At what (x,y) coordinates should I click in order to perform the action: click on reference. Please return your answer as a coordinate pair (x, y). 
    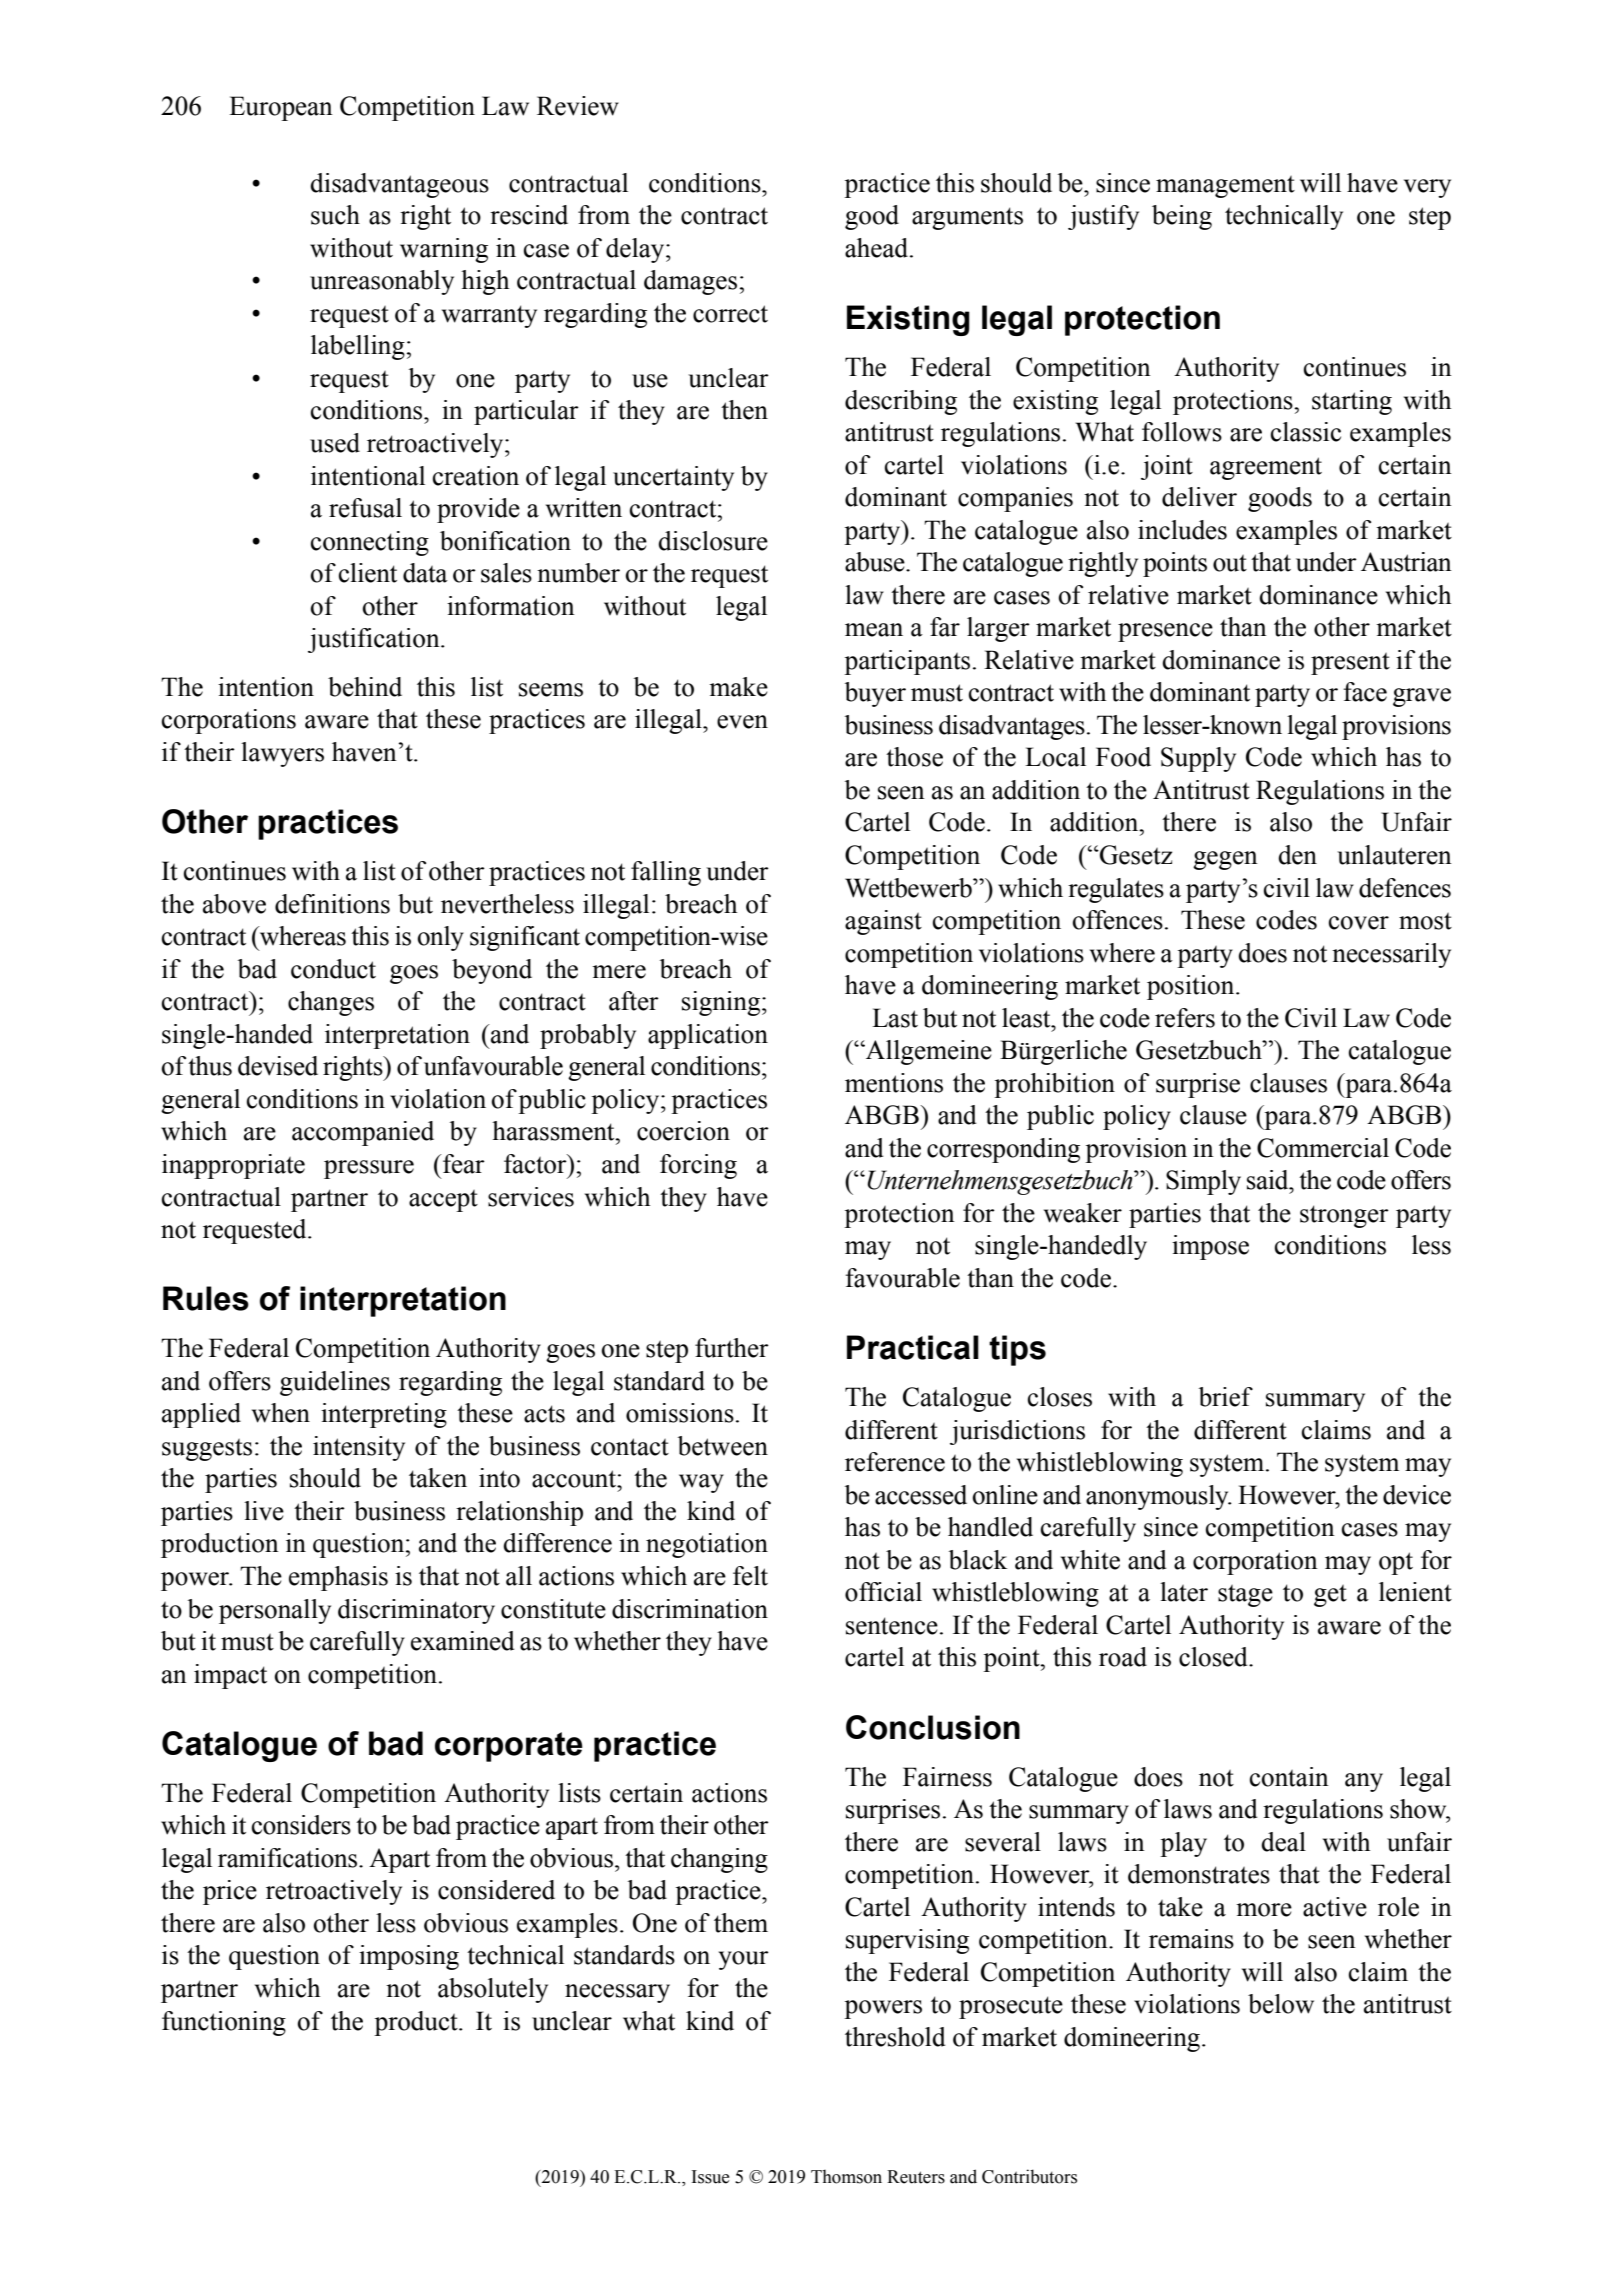
    Looking at the image, I should click on (895, 1462).
